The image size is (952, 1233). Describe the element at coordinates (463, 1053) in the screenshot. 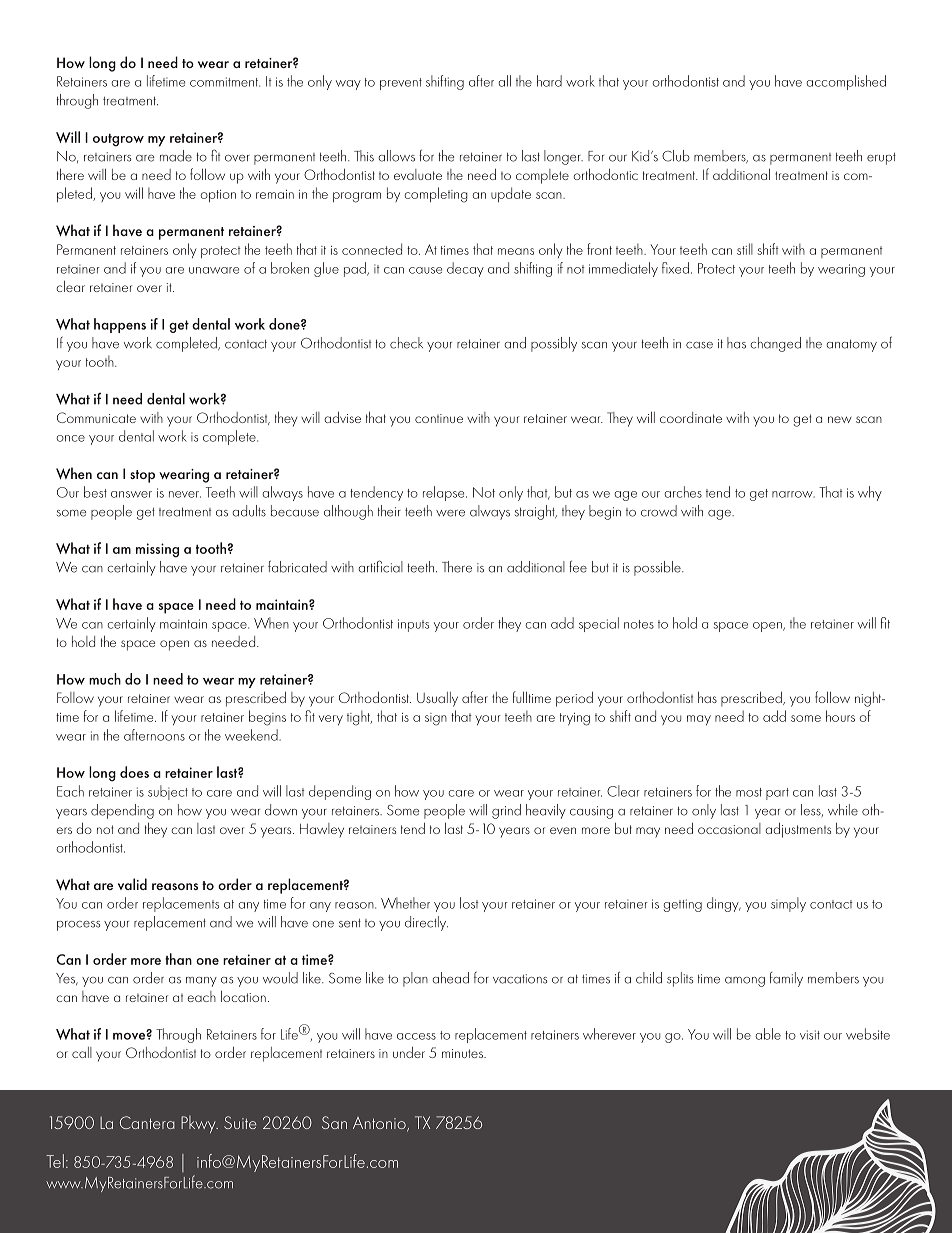

I see `minutes` at that location.
